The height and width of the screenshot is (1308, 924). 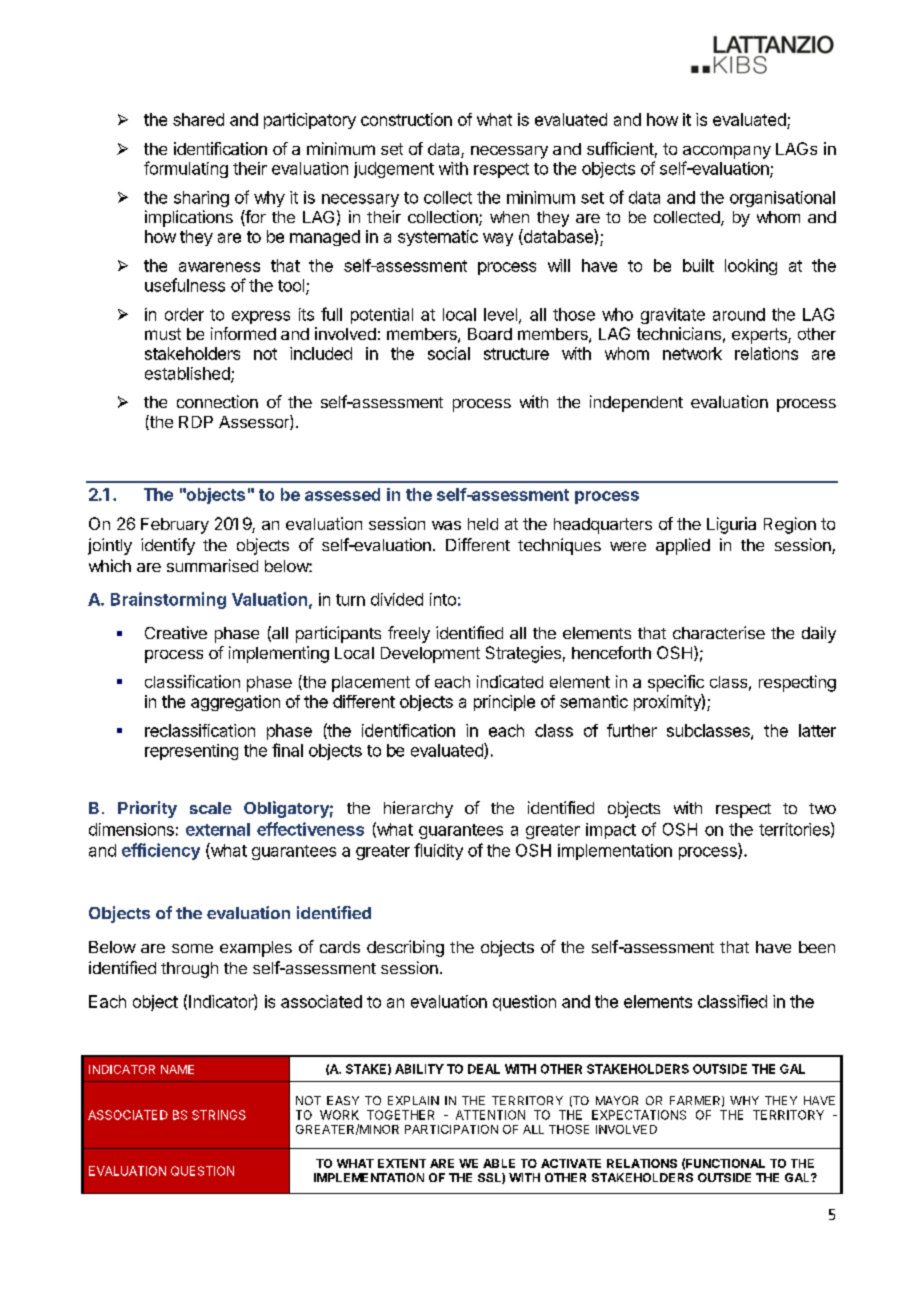 I want to click on scale, so click(x=211, y=808).
